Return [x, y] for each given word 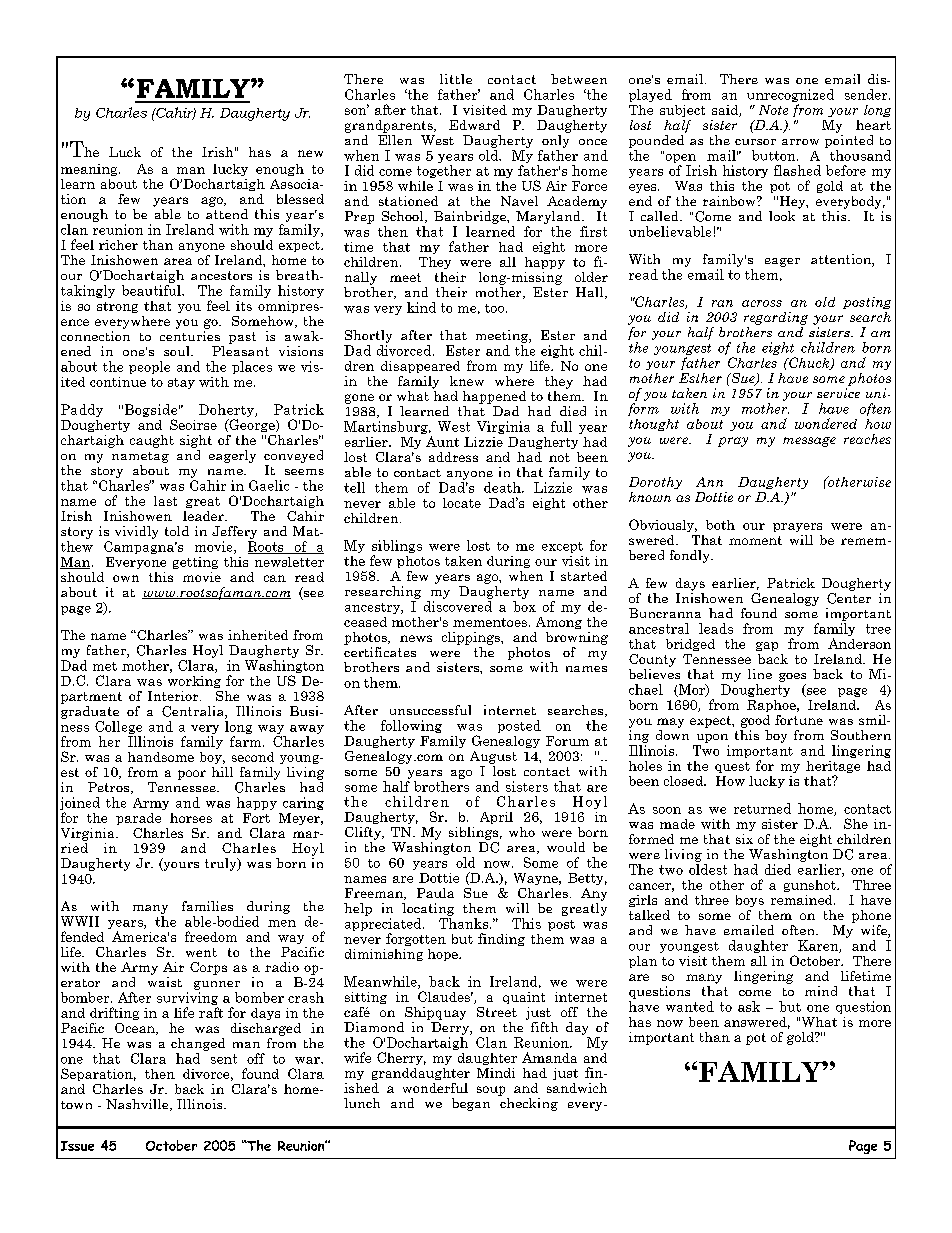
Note [773, 110]
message [809, 442]
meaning [90, 170]
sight [196, 441]
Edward [474, 125]
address [453, 457]
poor [192, 775]
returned [762, 808]
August [493, 757]
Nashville [138, 1105]
